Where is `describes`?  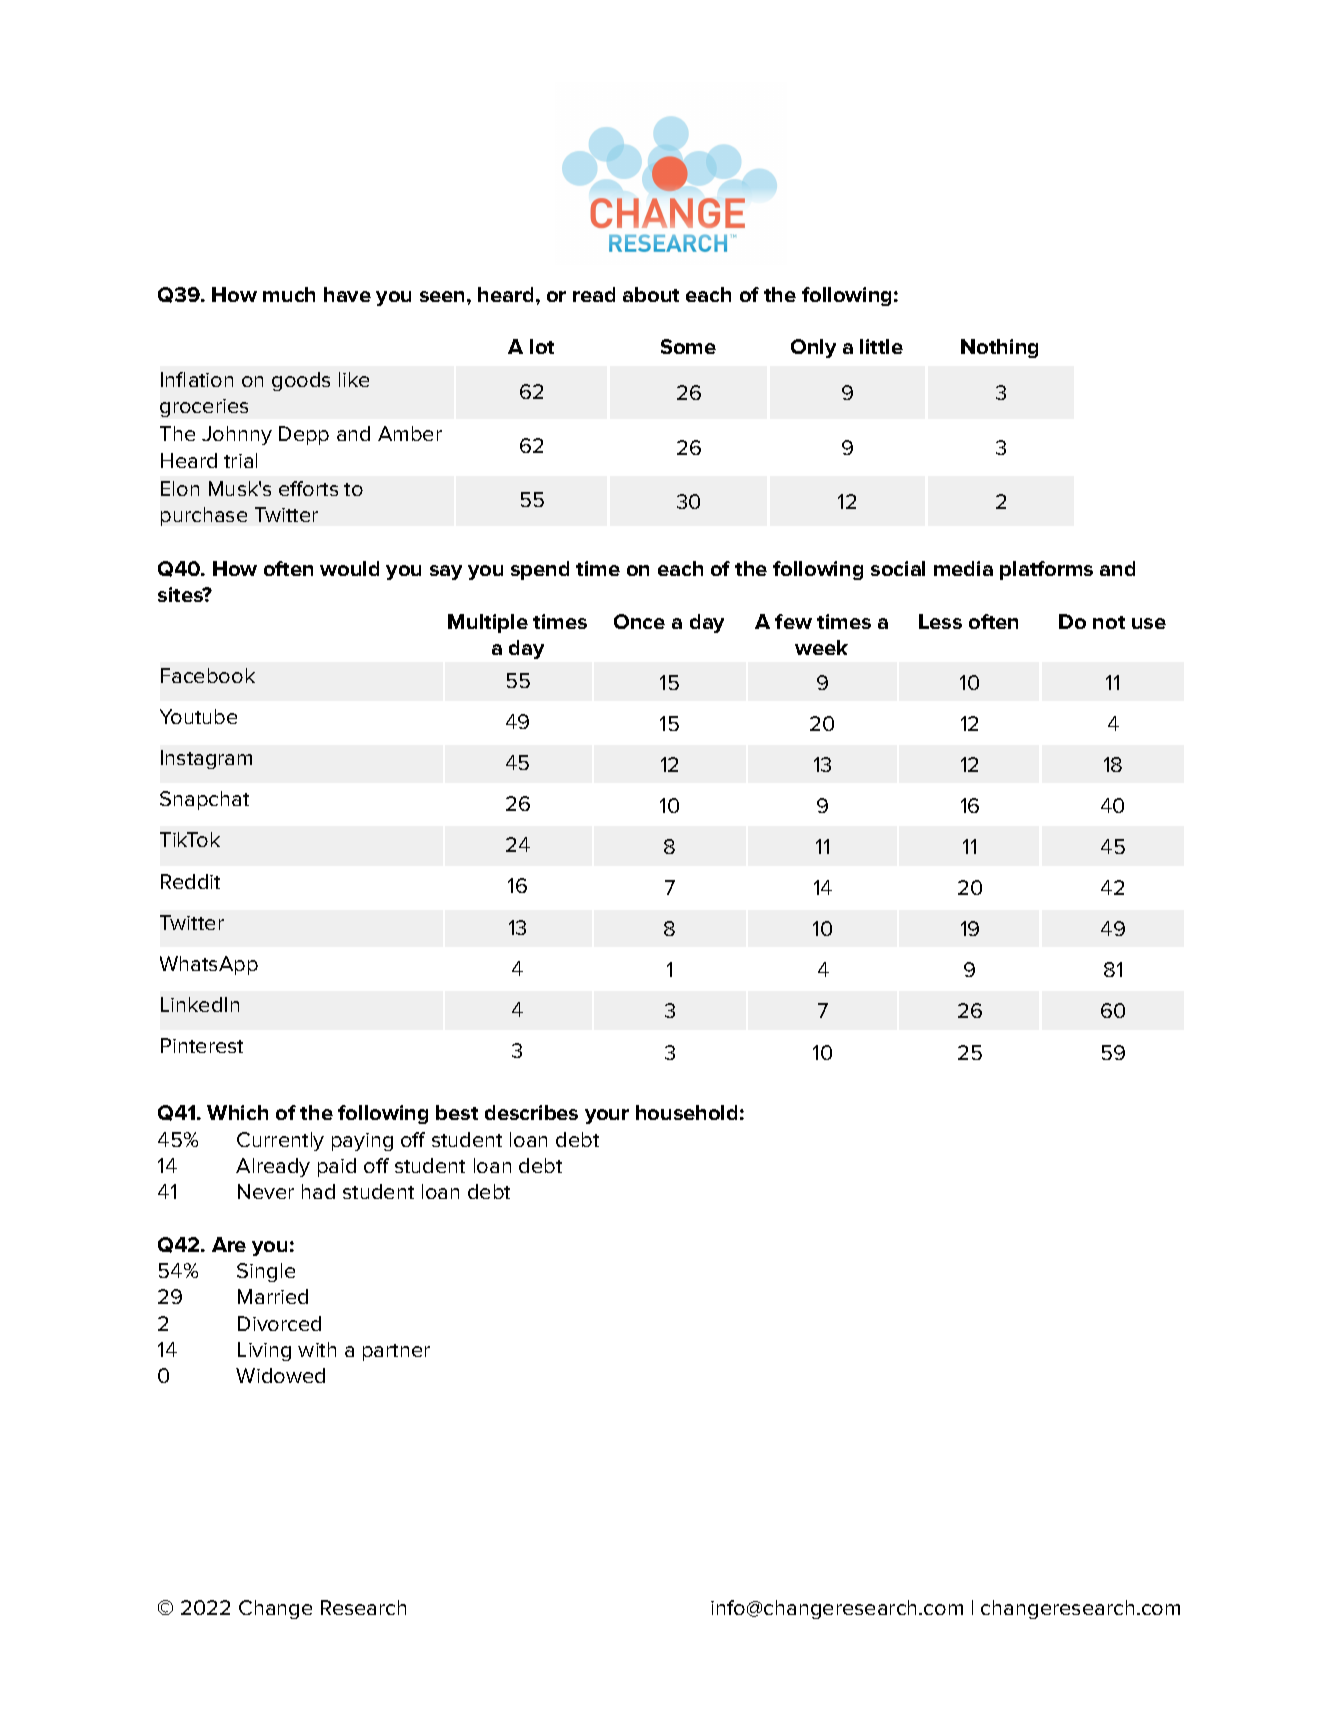 describes is located at coordinates (531, 1112).
